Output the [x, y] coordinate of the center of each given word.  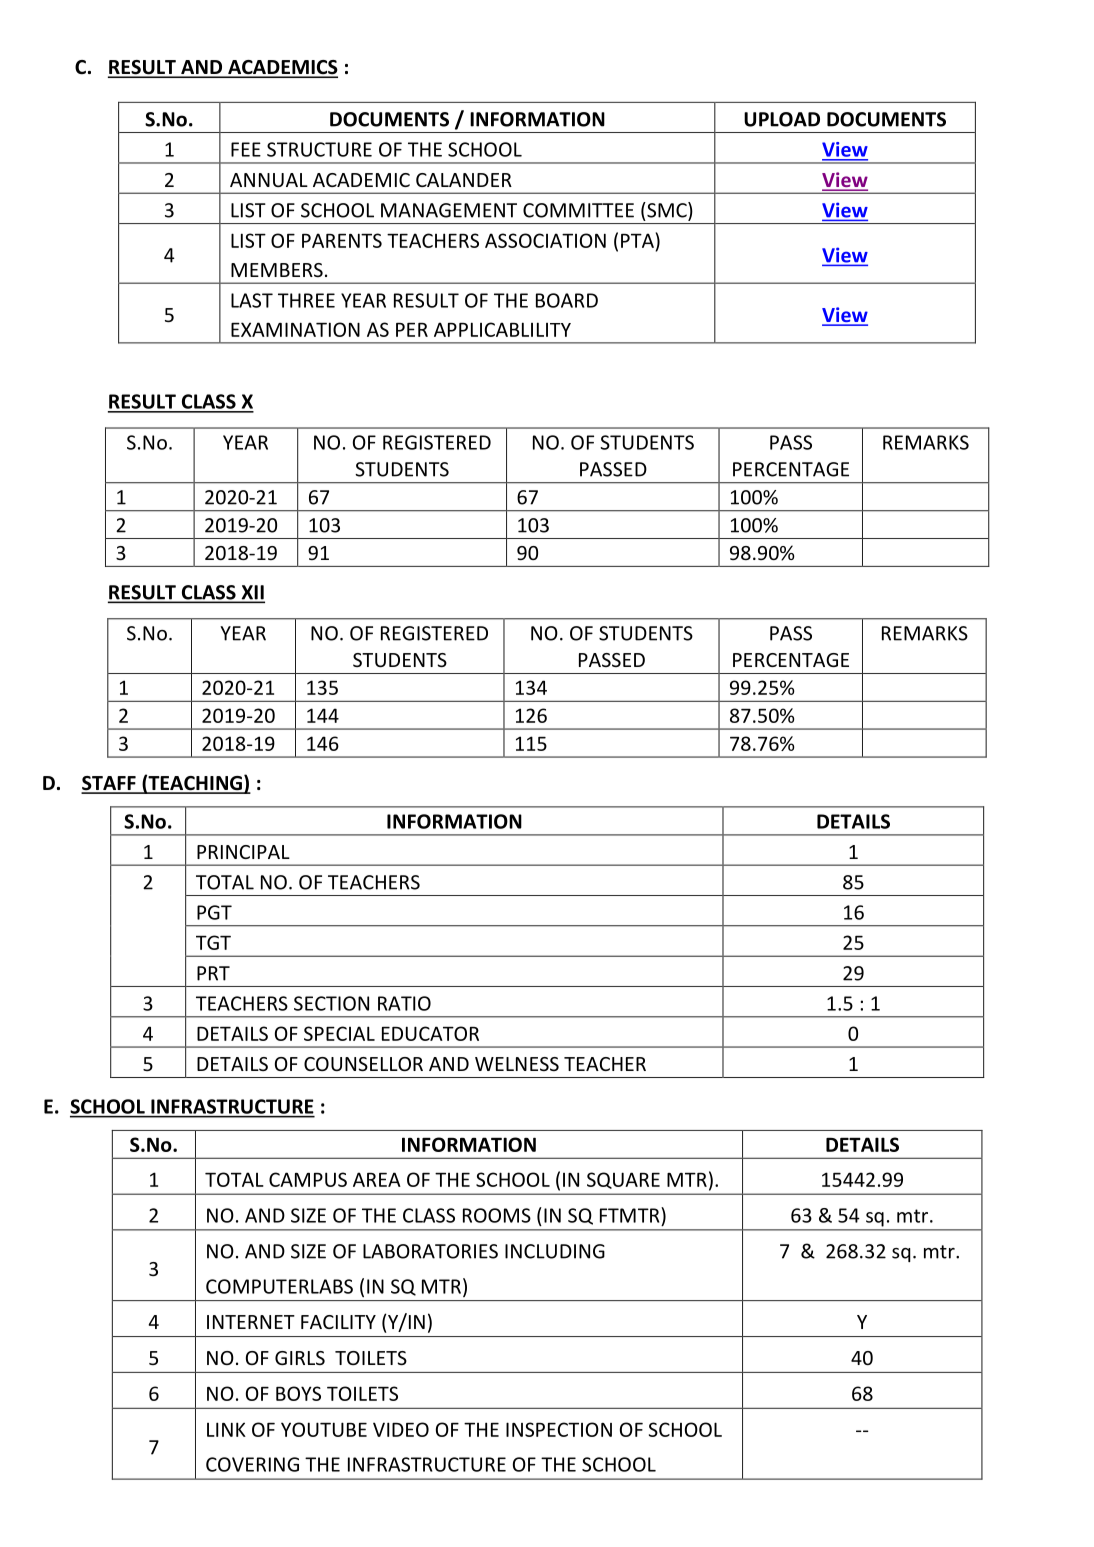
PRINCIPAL [243, 852]
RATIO [404, 1003]
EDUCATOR [430, 1033]
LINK [226, 1429]
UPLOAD [782, 119]
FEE [246, 149]
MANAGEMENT [449, 210]
